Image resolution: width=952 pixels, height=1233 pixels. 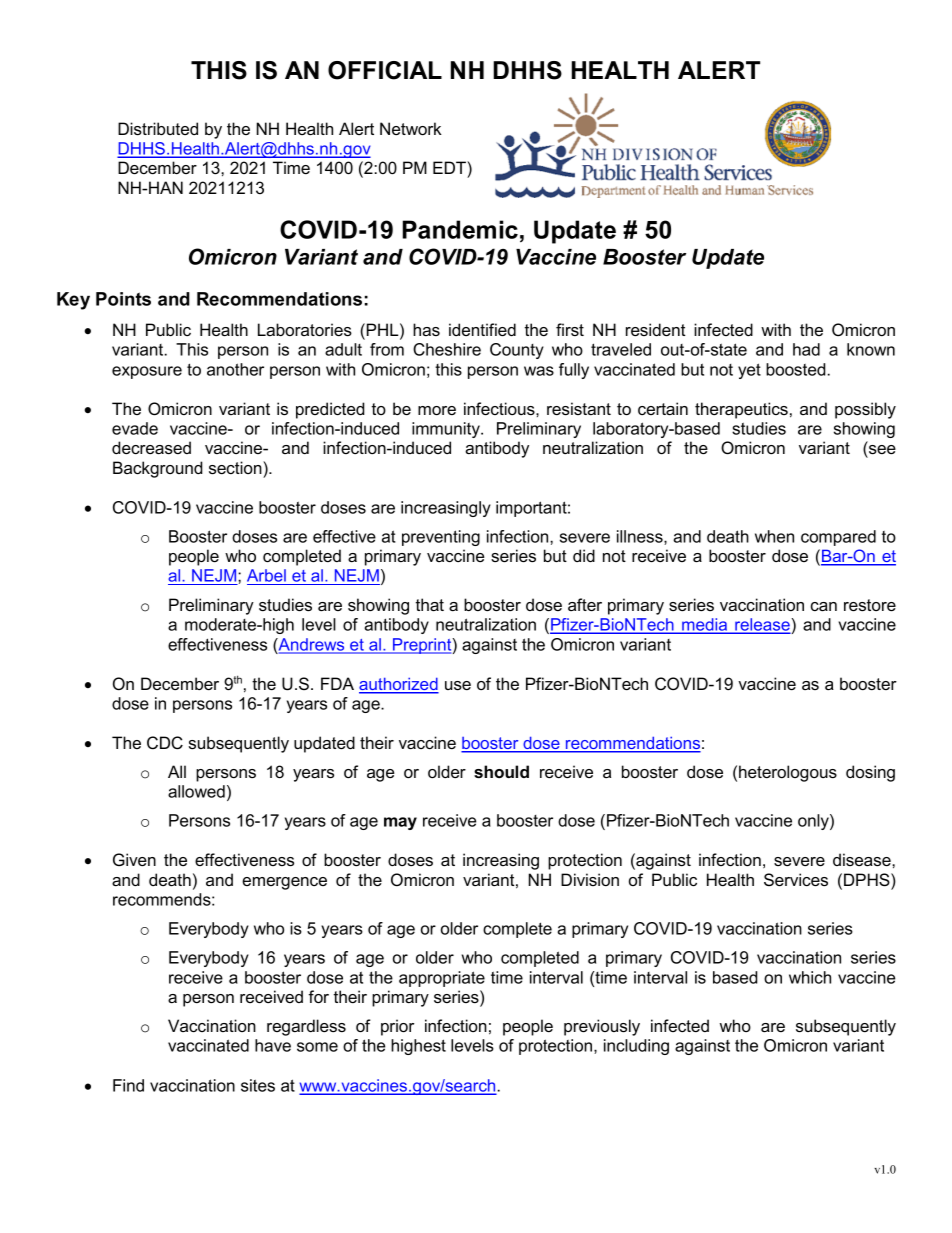 I want to click on Find, so click(x=128, y=1085).
